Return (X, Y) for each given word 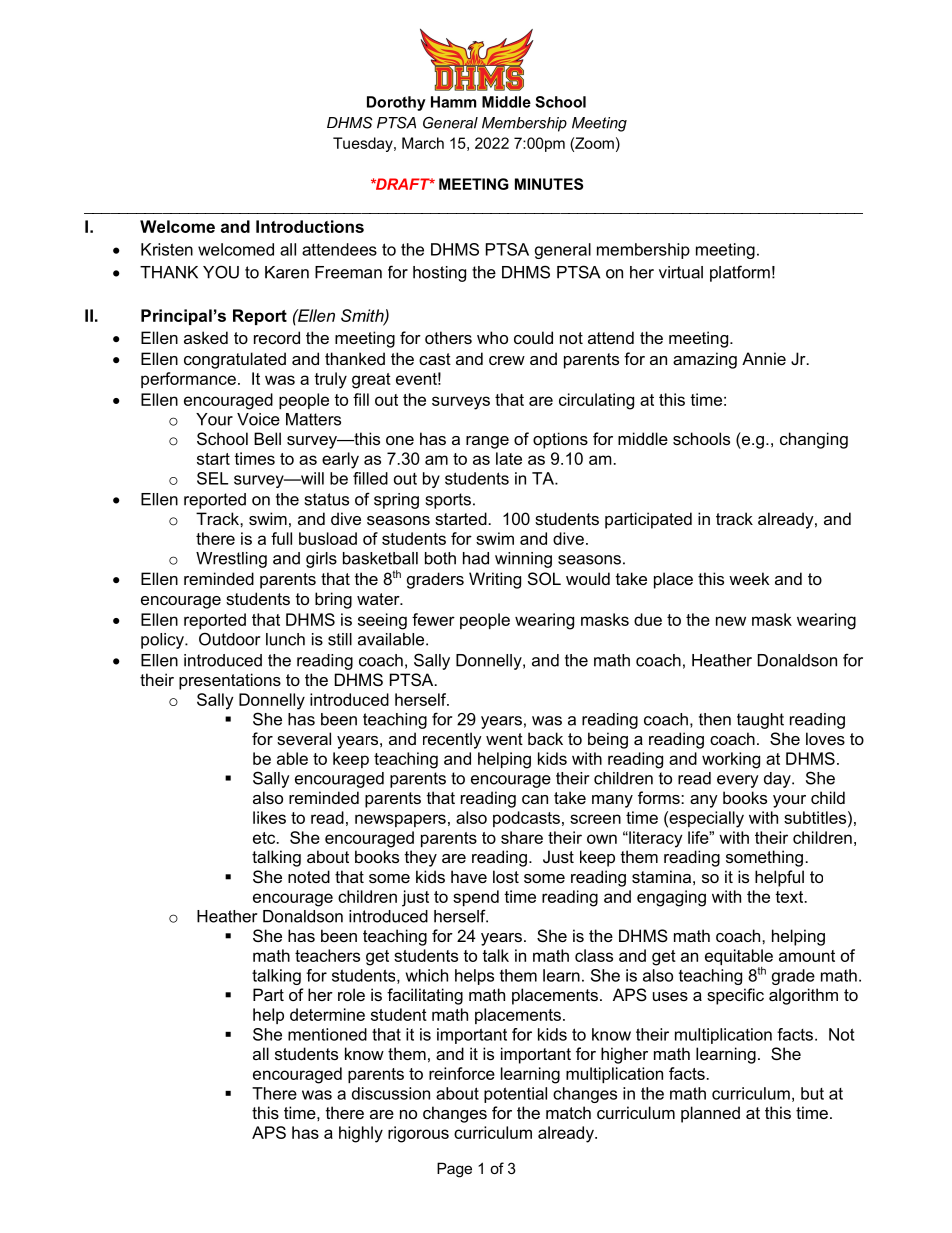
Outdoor (229, 639)
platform (740, 273)
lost (506, 876)
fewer (433, 619)
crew (507, 360)
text (790, 897)
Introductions (310, 226)
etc (265, 838)
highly (361, 1134)
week (749, 578)
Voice (258, 419)
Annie (764, 358)
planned (710, 1114)
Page (454, 1170)
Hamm (453, 102)
